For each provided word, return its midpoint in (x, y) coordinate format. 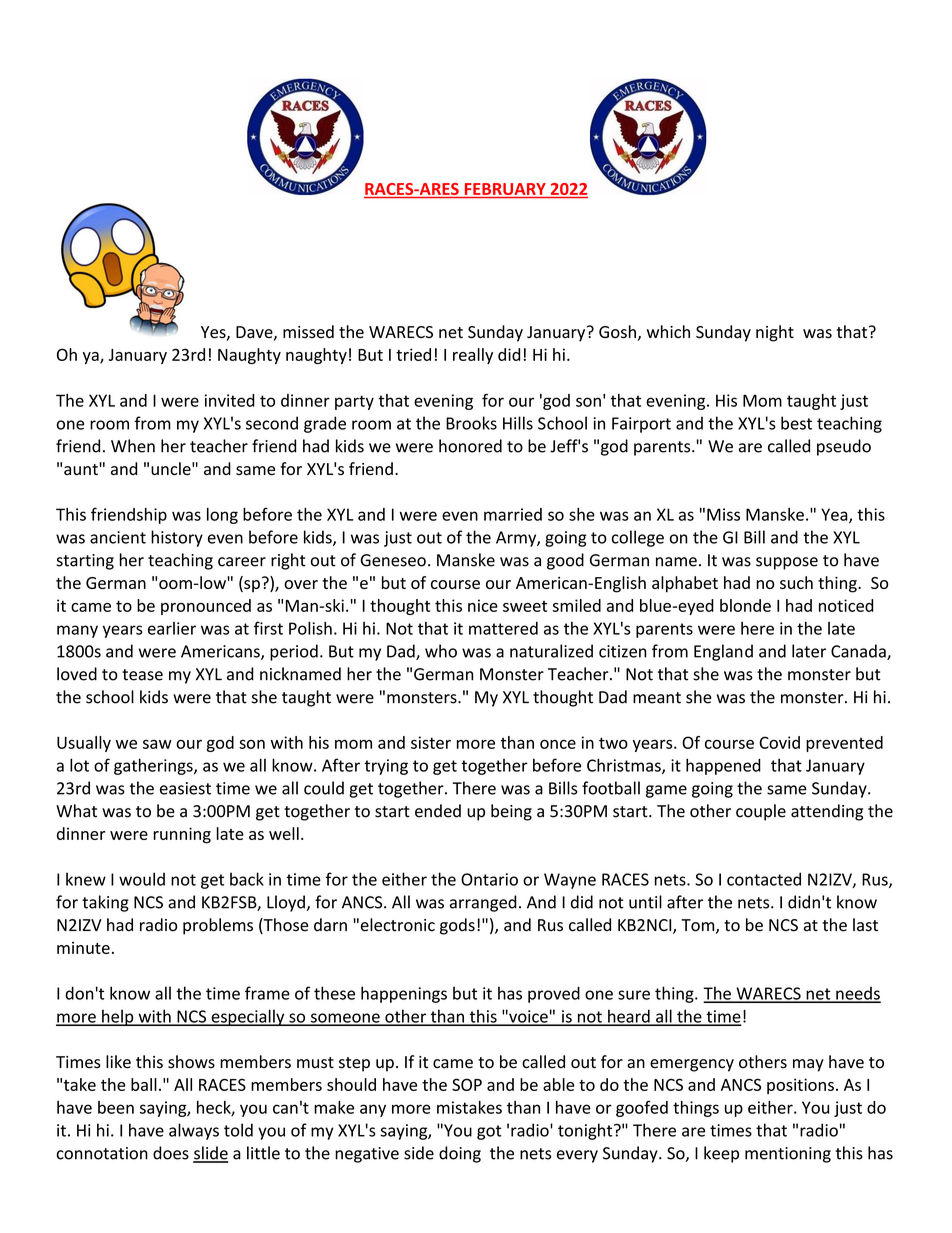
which (668, 331)
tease (142, 675)
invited (230, 400)
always (194, 1131)
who (441, 651)
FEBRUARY (505, 190)
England (723, 652)
